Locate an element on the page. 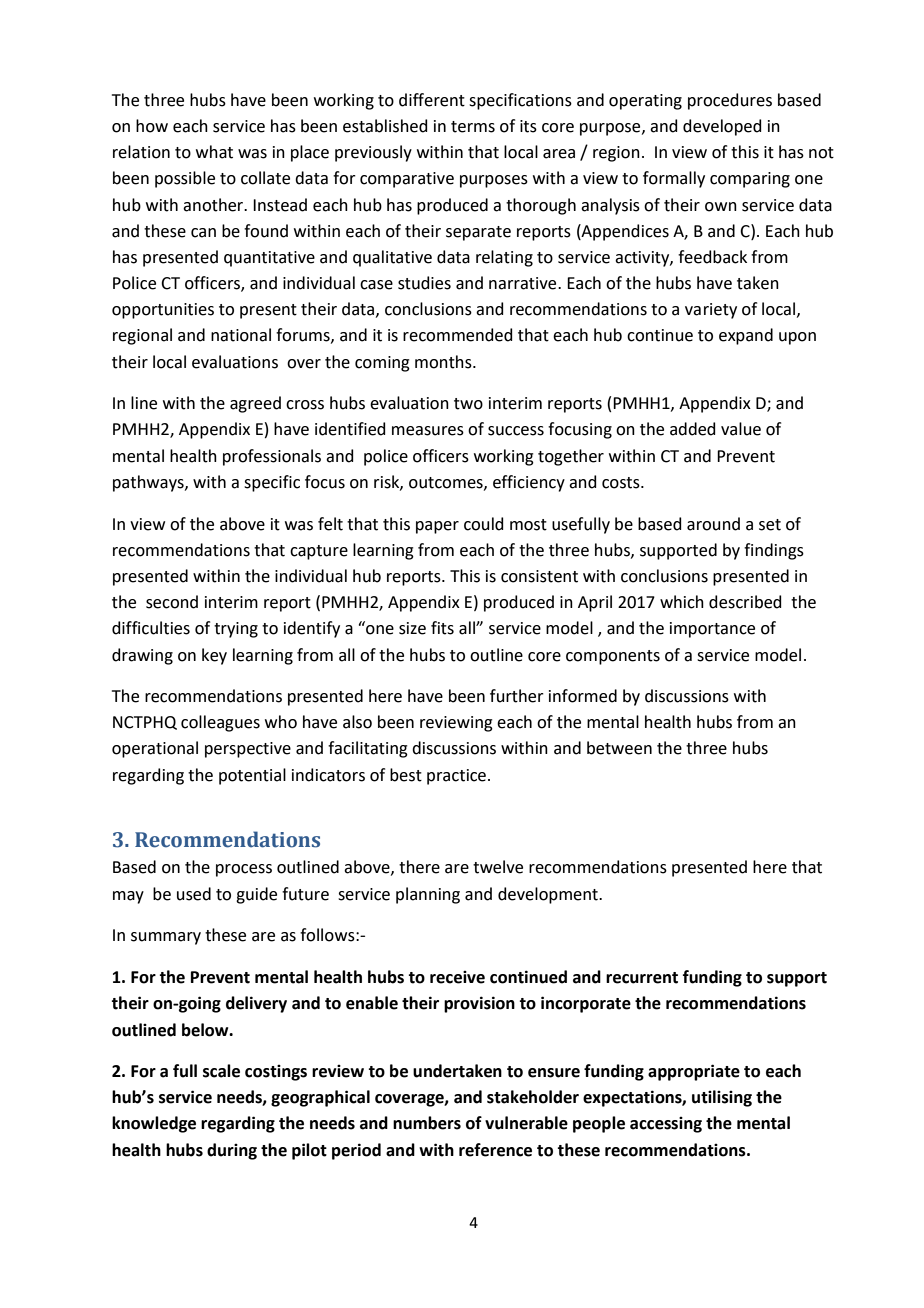 This page has height=1308, width=924. during is located at coordinates (232, 1151).
